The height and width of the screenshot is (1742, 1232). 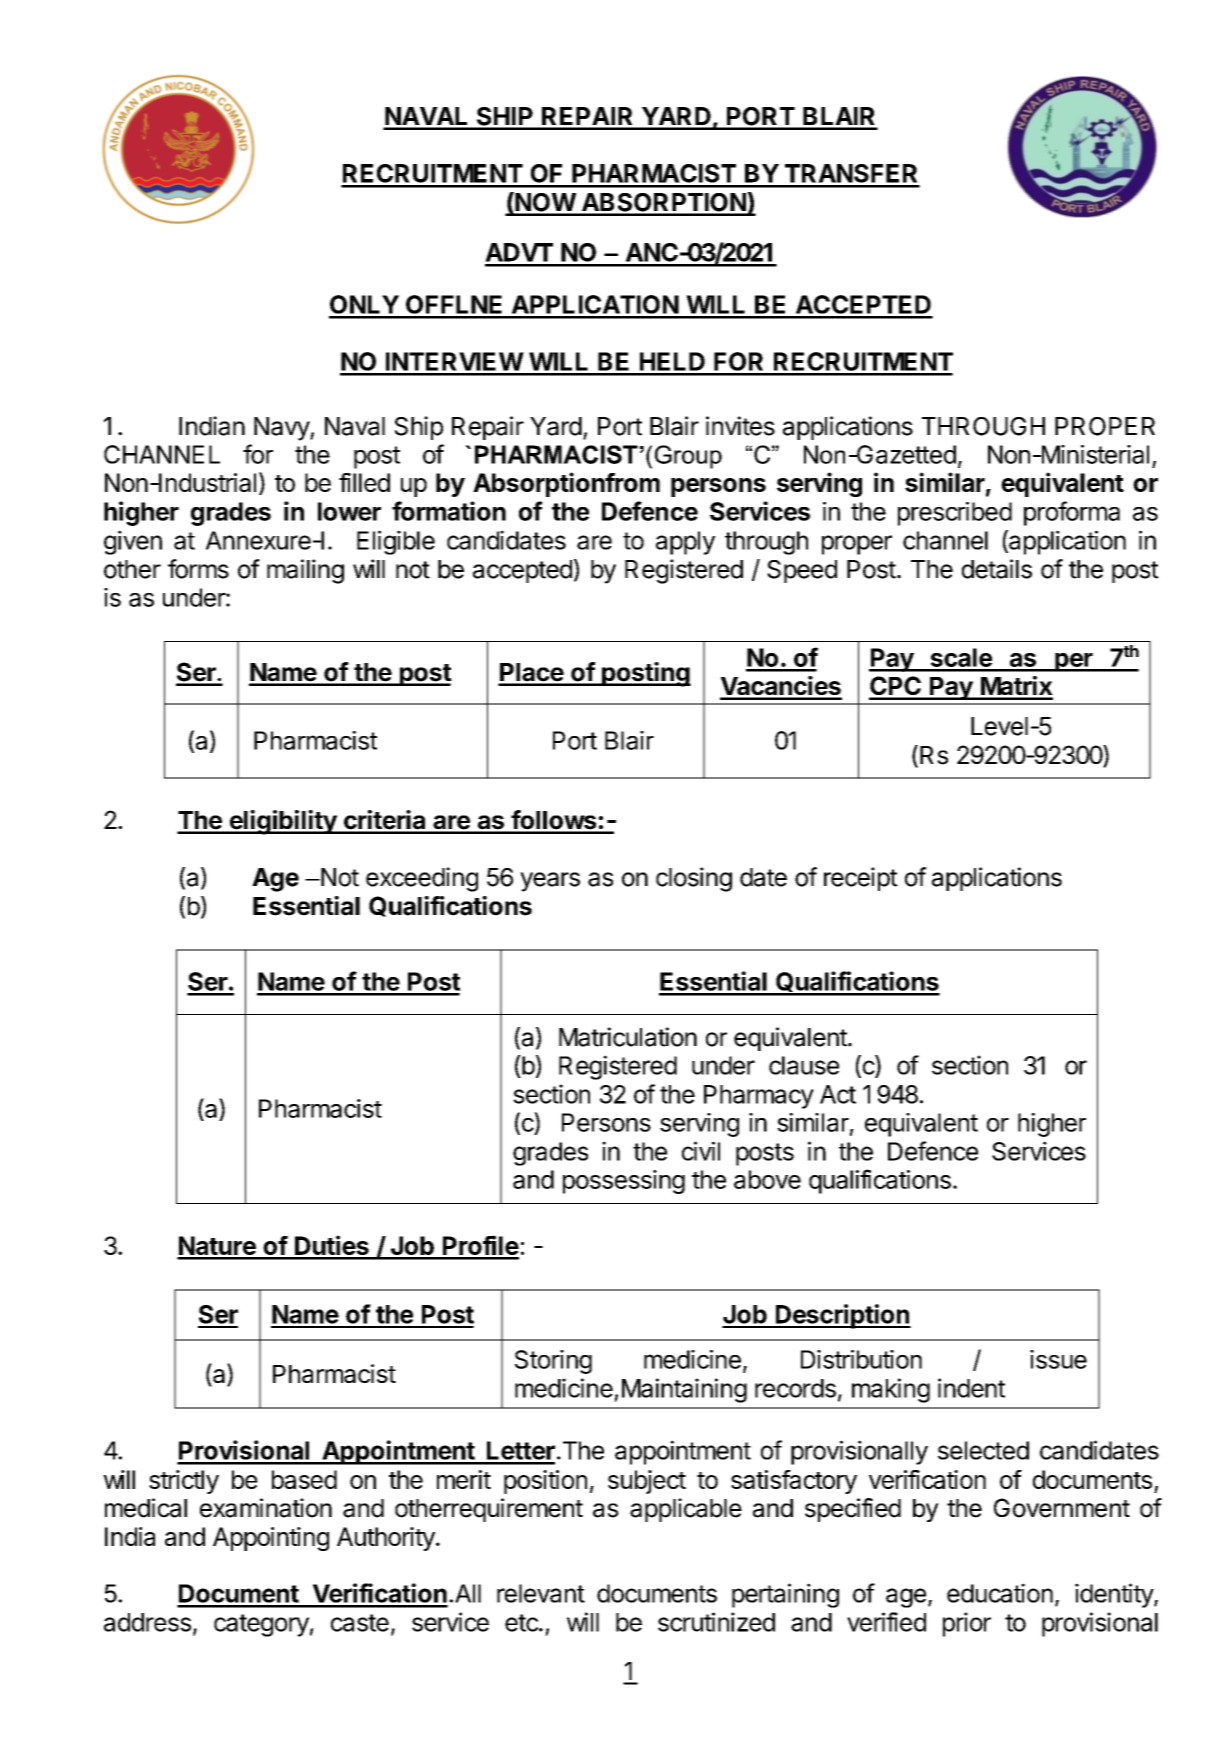 What do you see at coordinates (282, 429) in the screenshot?
I see `Navy` at bounding box center [282, 429].
